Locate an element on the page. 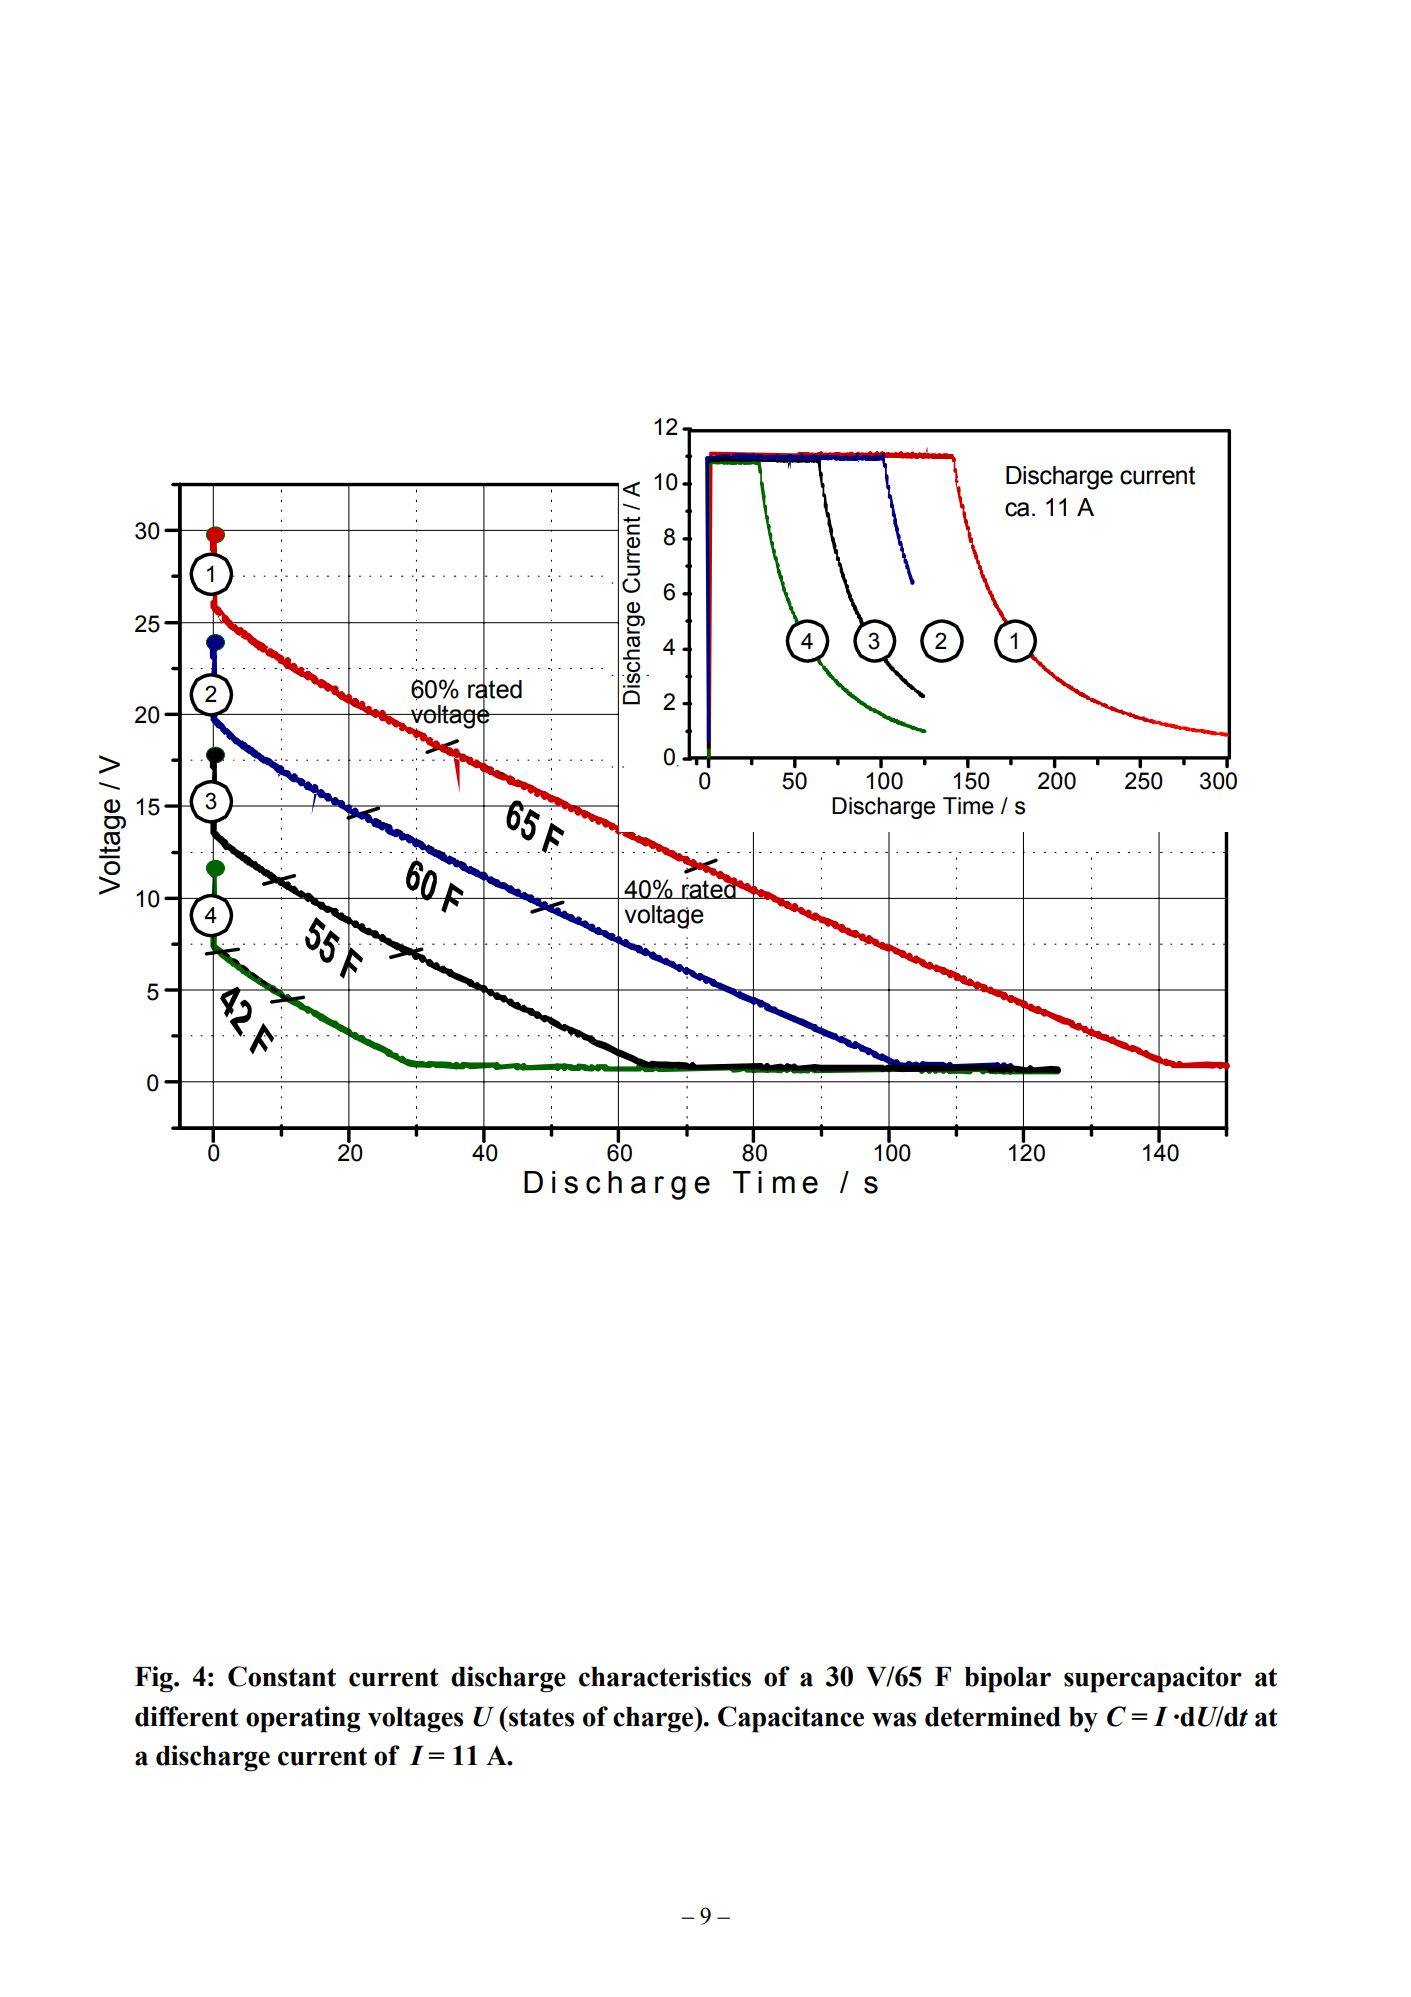 Image resolution: width=1411 pixels, height=1997 pixels. Fig is located at coordinates (155, 1679).
